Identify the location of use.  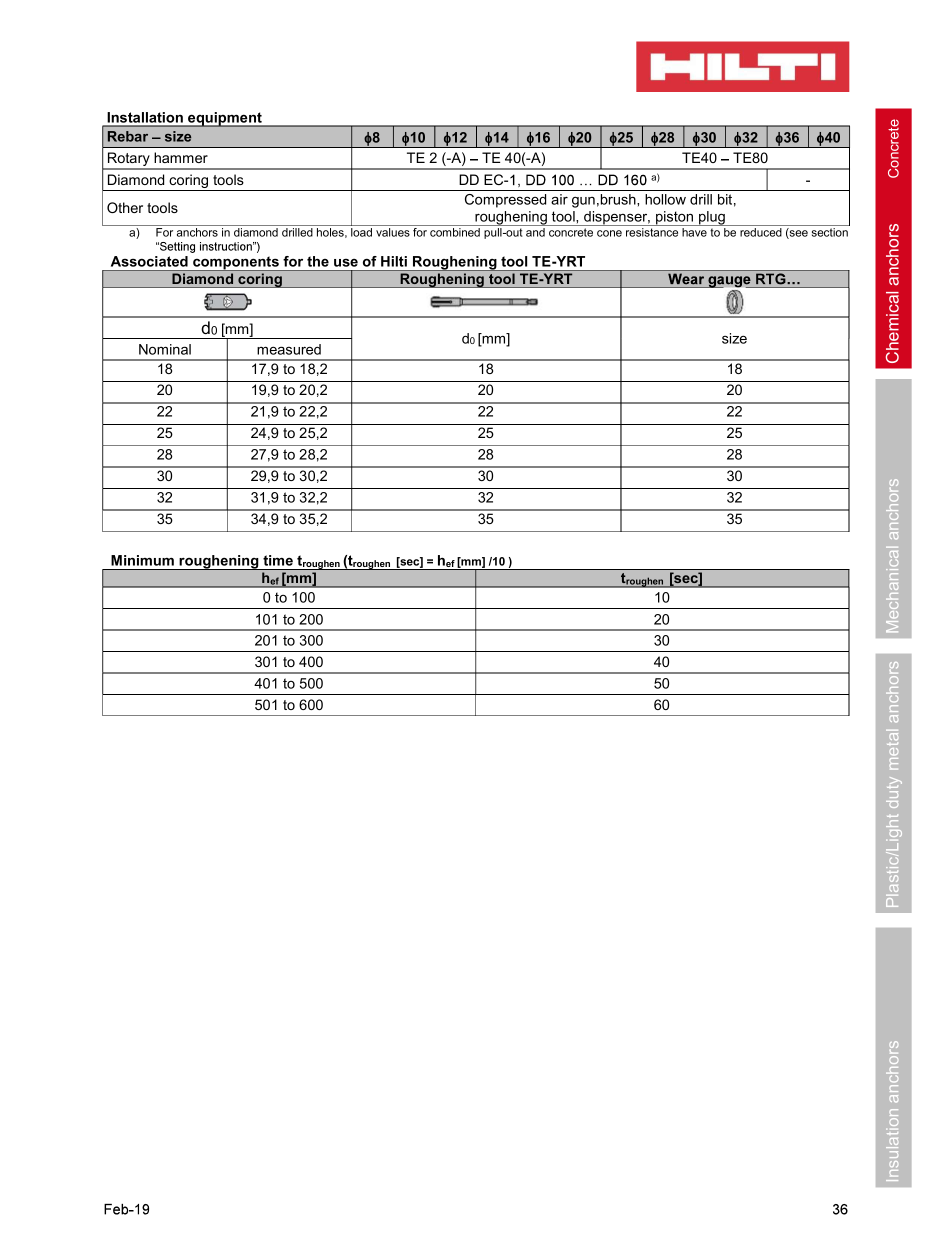
(346, 262).
